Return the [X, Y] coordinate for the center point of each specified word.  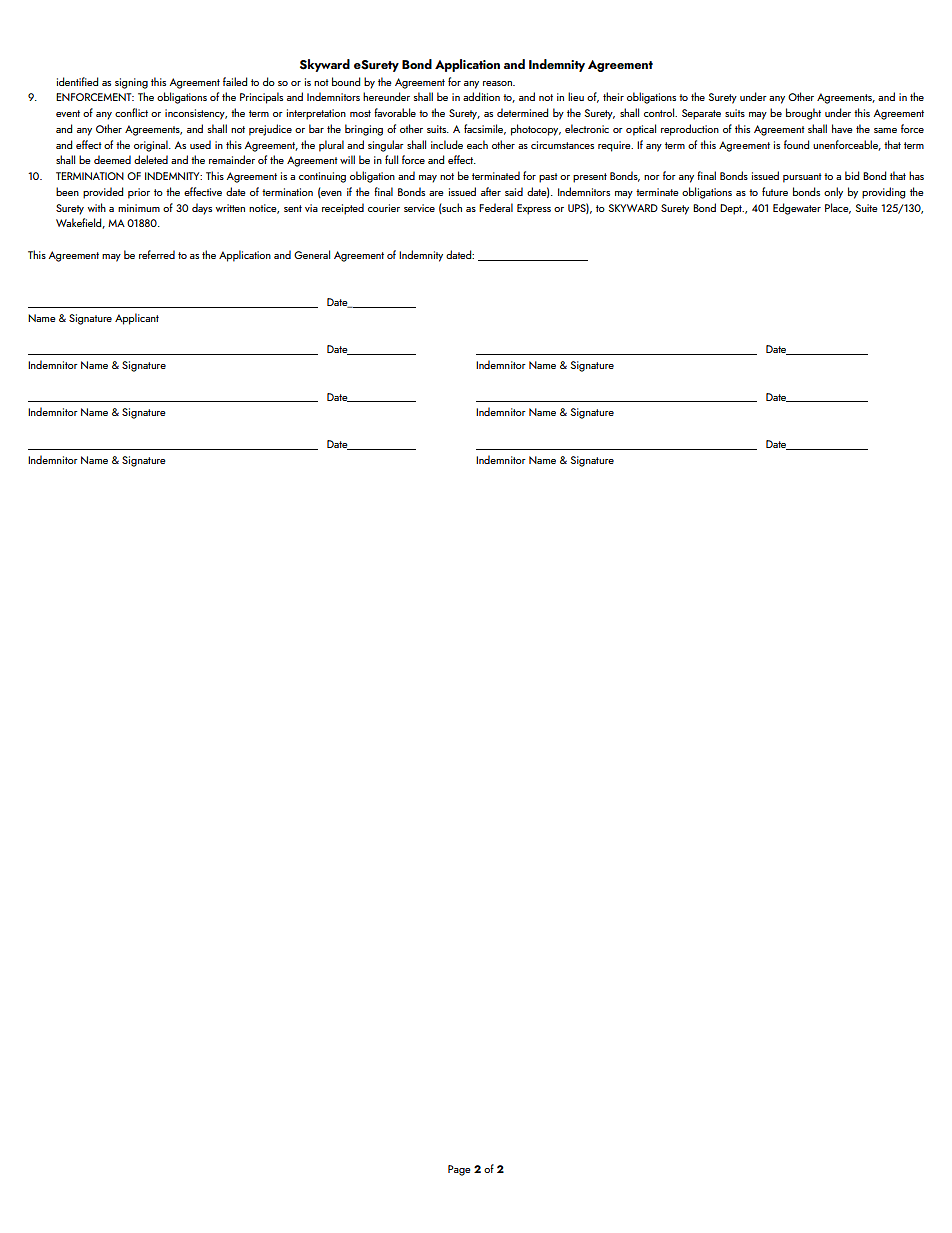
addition [481, 96]
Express [534, 209]
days [202, 209]
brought [803, 114]
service [419, 208]
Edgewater [797, 209]
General [312, 254]
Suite [867, 208]
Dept [732, 209]
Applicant [137, 319]
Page [459, 1170]
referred [157, 254]
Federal [496, 207]
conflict [131, 112]
